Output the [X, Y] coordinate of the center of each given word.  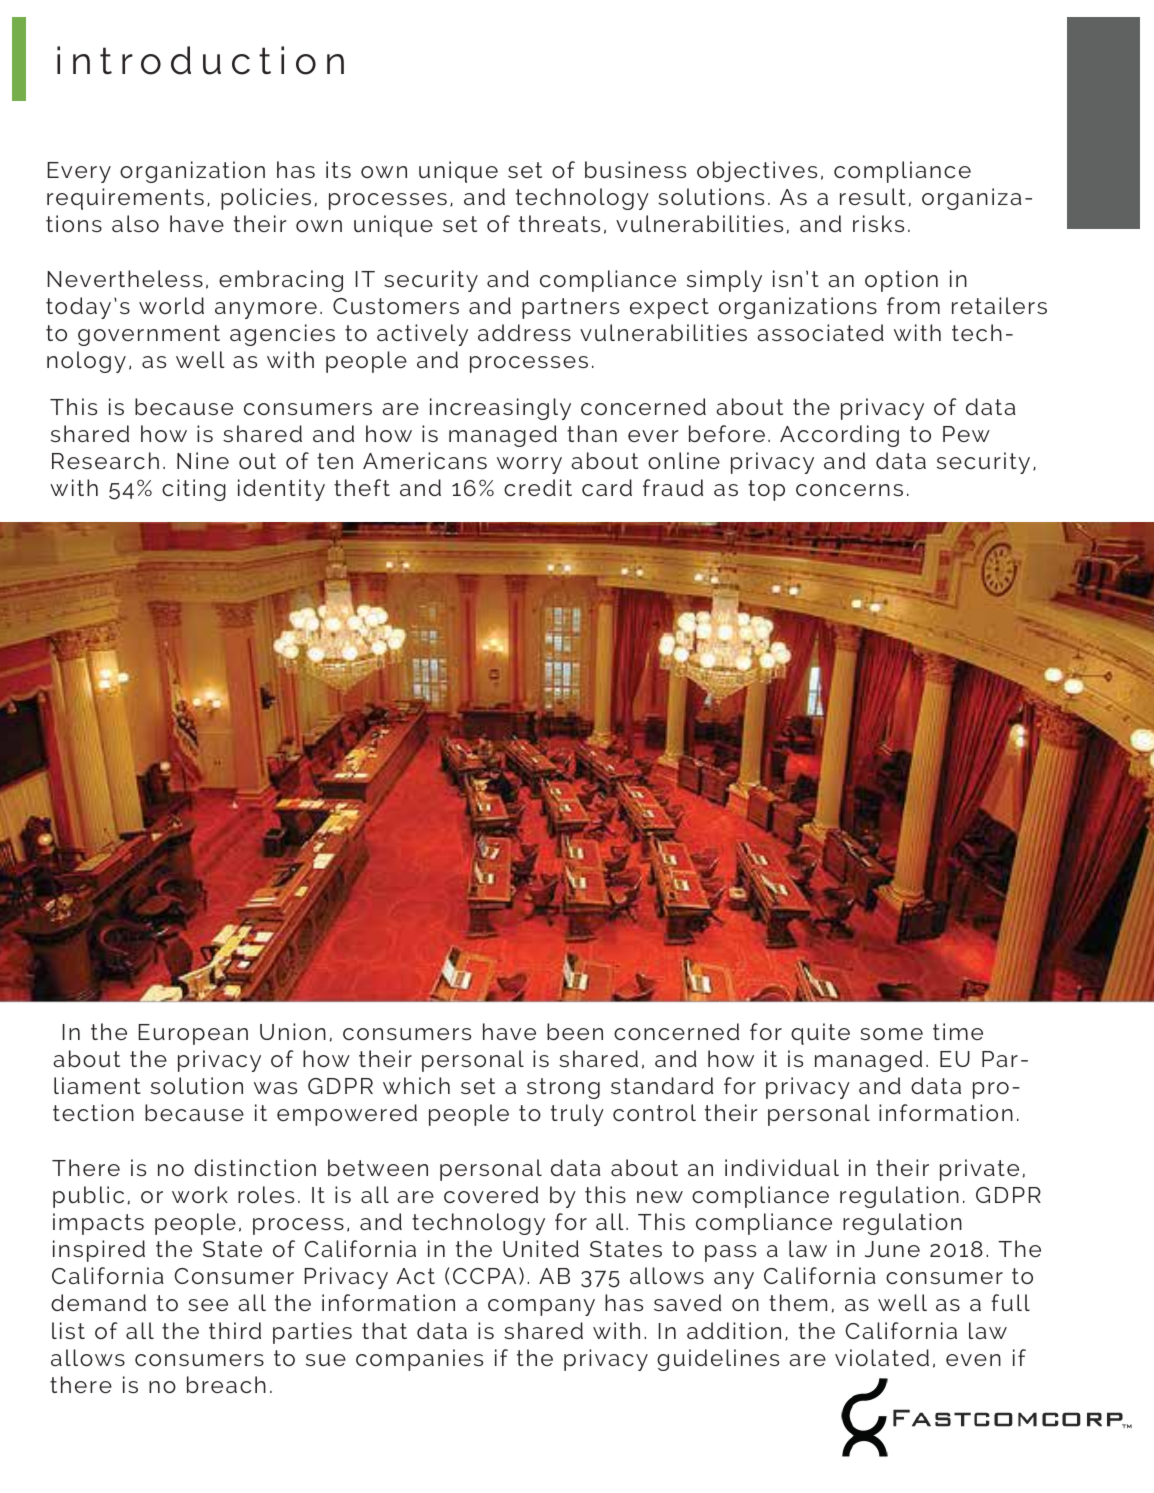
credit [538, 487]
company [541, 1307]
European [193, 1034]
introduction [200, 60]
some [891, 1034]
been [575, 1031]
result [873, 196]
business [635, 169]
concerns [849, 490]
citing [194, 490]
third [235, 1330]
